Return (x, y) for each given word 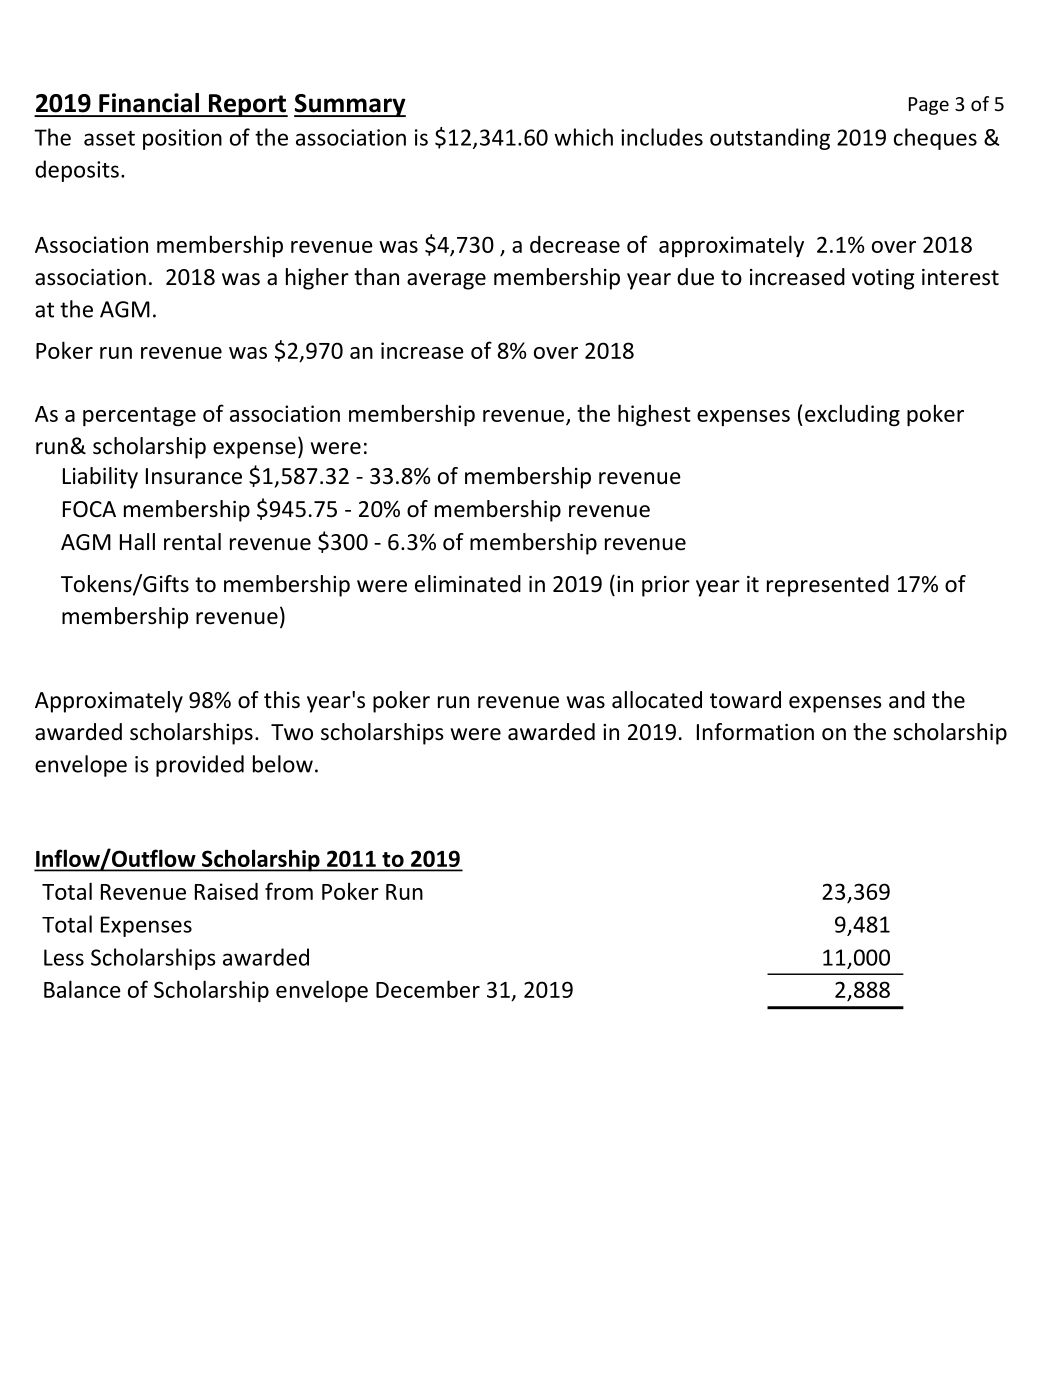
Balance (82, 989)
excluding (852, 415)
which (583, 137)
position (182, 139)
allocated (657, 700)
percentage (139, 416)
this (282, 700)
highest (654, 415)
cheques (935, 139)
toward (745, 700)
